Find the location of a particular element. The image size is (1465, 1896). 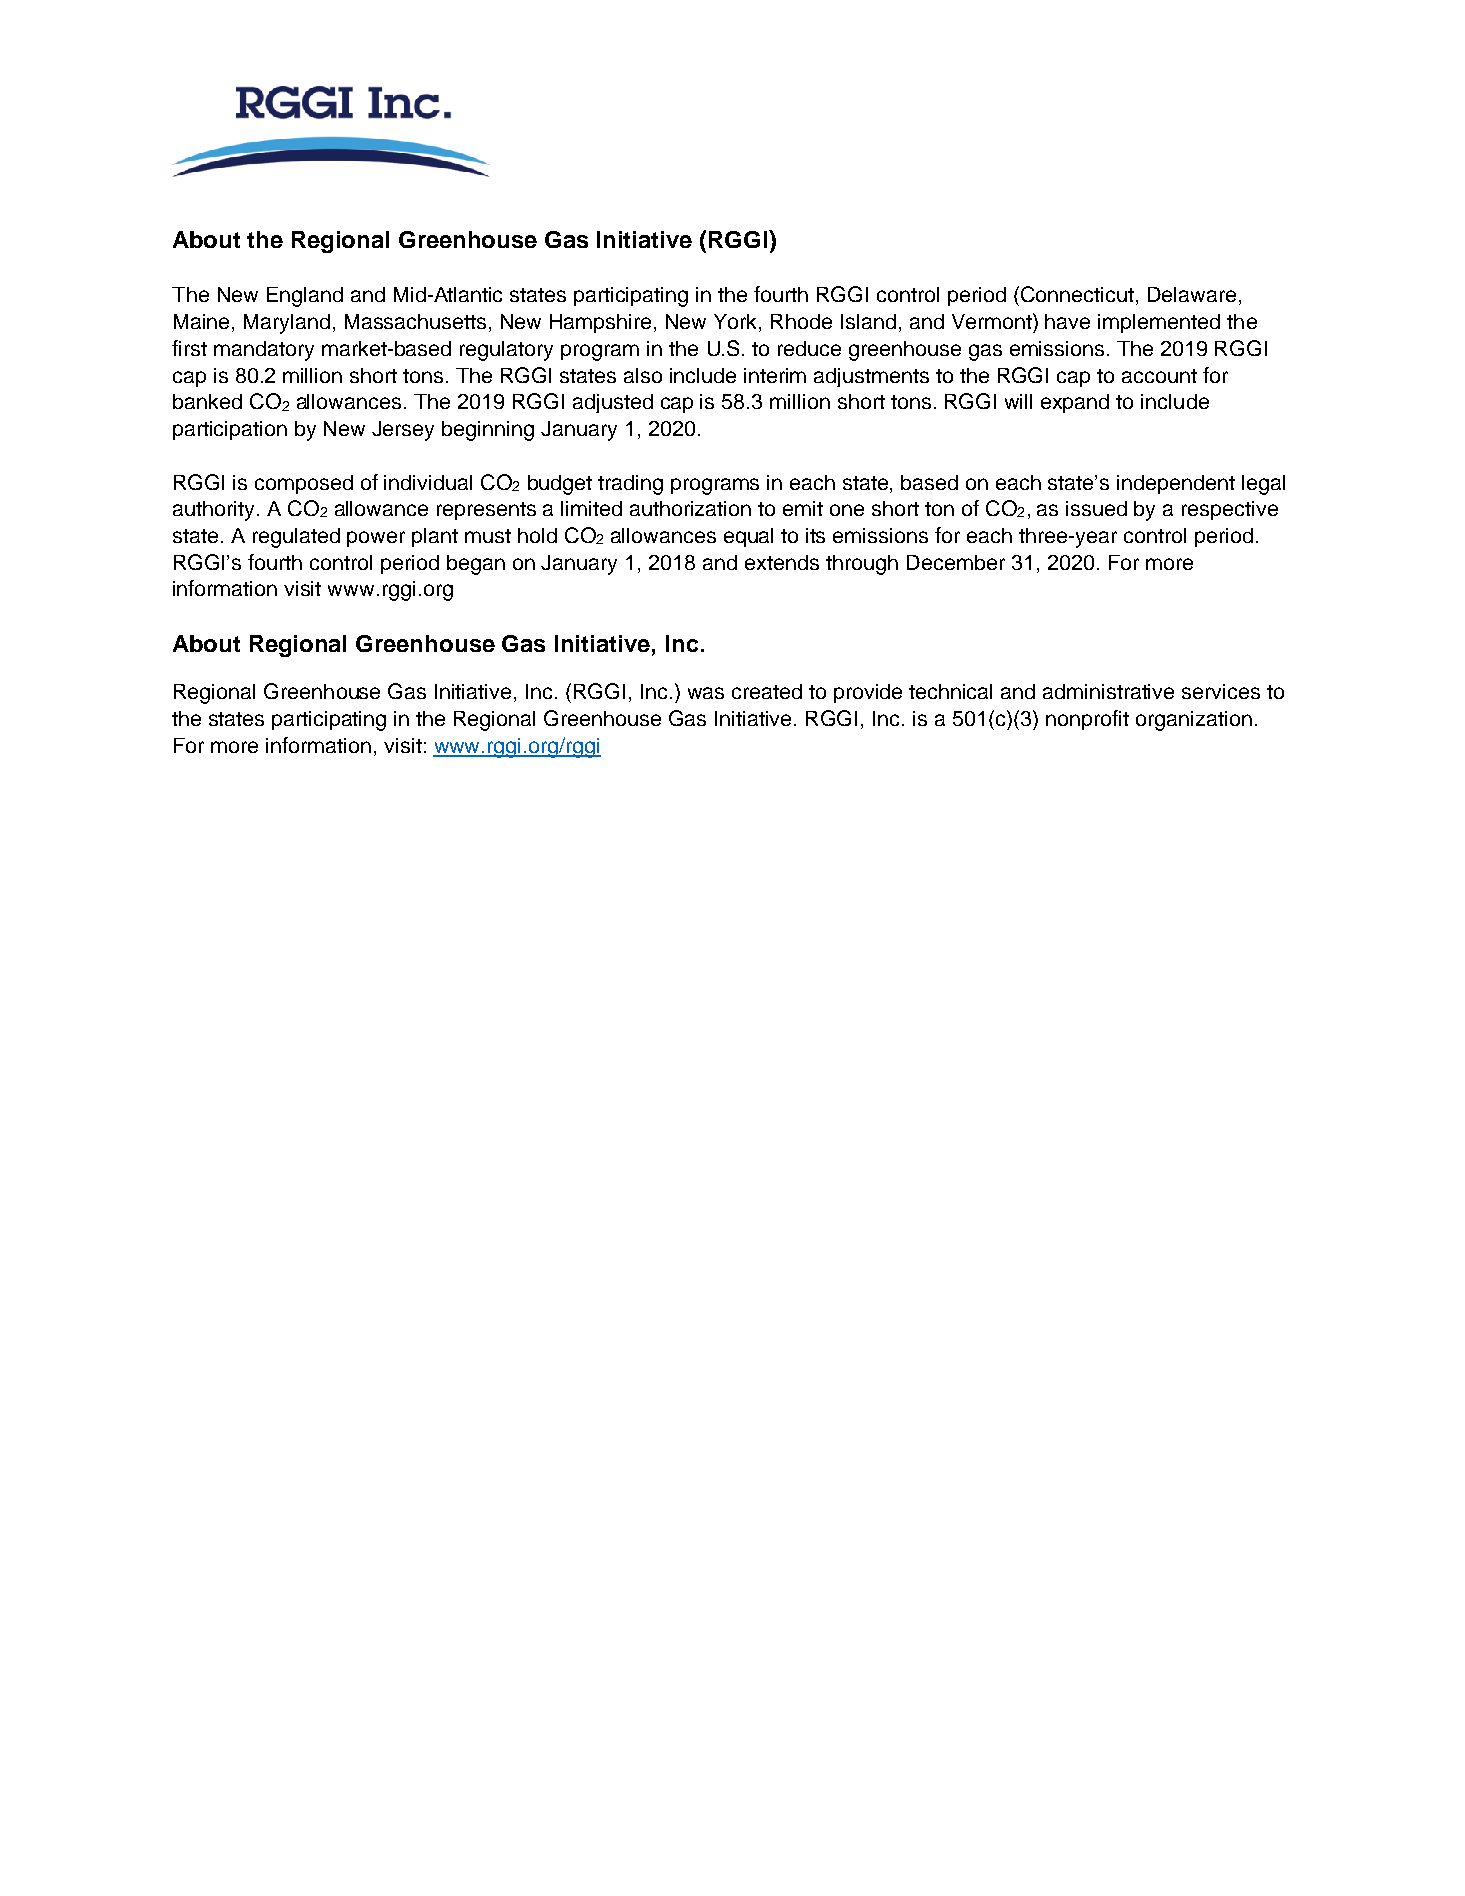

authorization is located at coordinates (690, 508).
